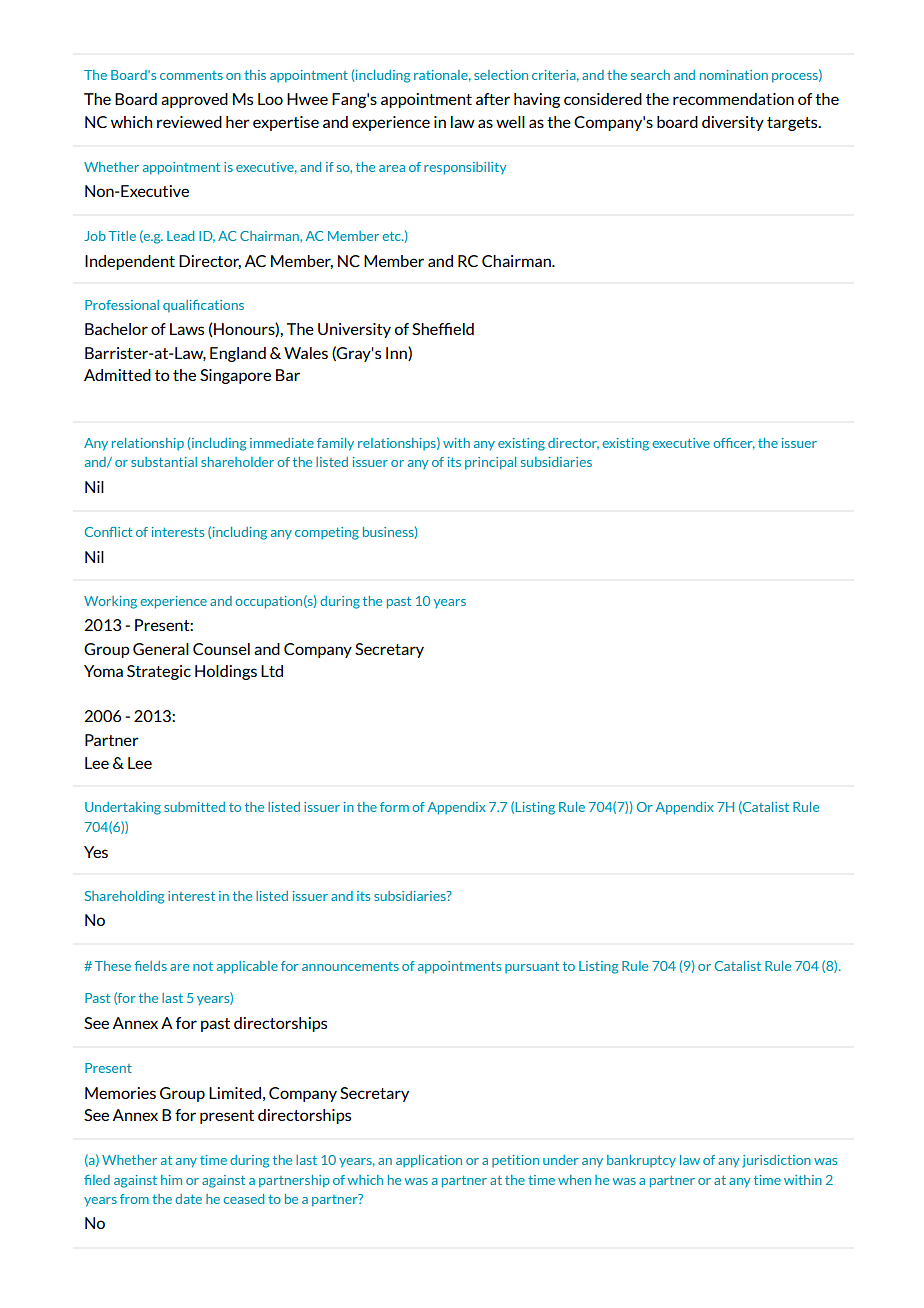 The width and height of the screenshot is (924, 1308). Describe the element at coordinates (171, 1180) in the screenshot. I see `him` at that location.
